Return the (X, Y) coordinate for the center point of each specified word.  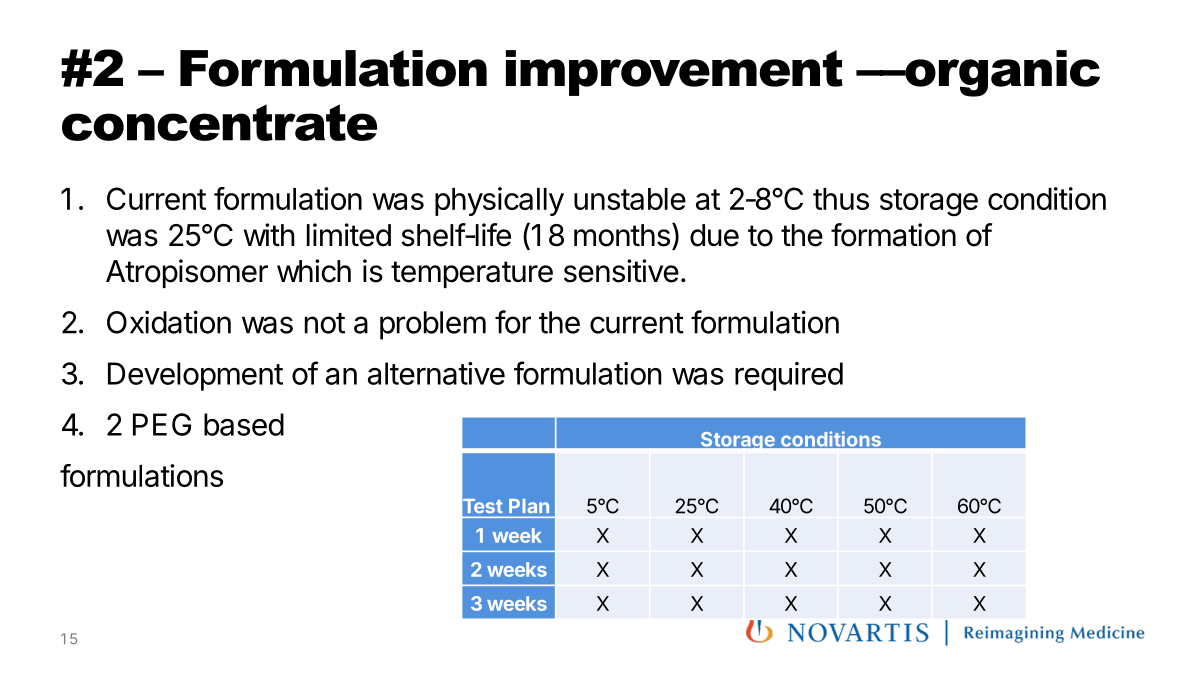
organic (1001, 73)
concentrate (219, 122)
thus (841, 199)
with (269, 234)
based (244, 424)
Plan (529, 506)
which (314, 271)
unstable (630, 199)
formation (893, 235)
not (325, 323)
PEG (162, 424)
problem (433, 325)
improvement (674, 73)
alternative (436, 373)
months (622, 235)
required (789, 376)
